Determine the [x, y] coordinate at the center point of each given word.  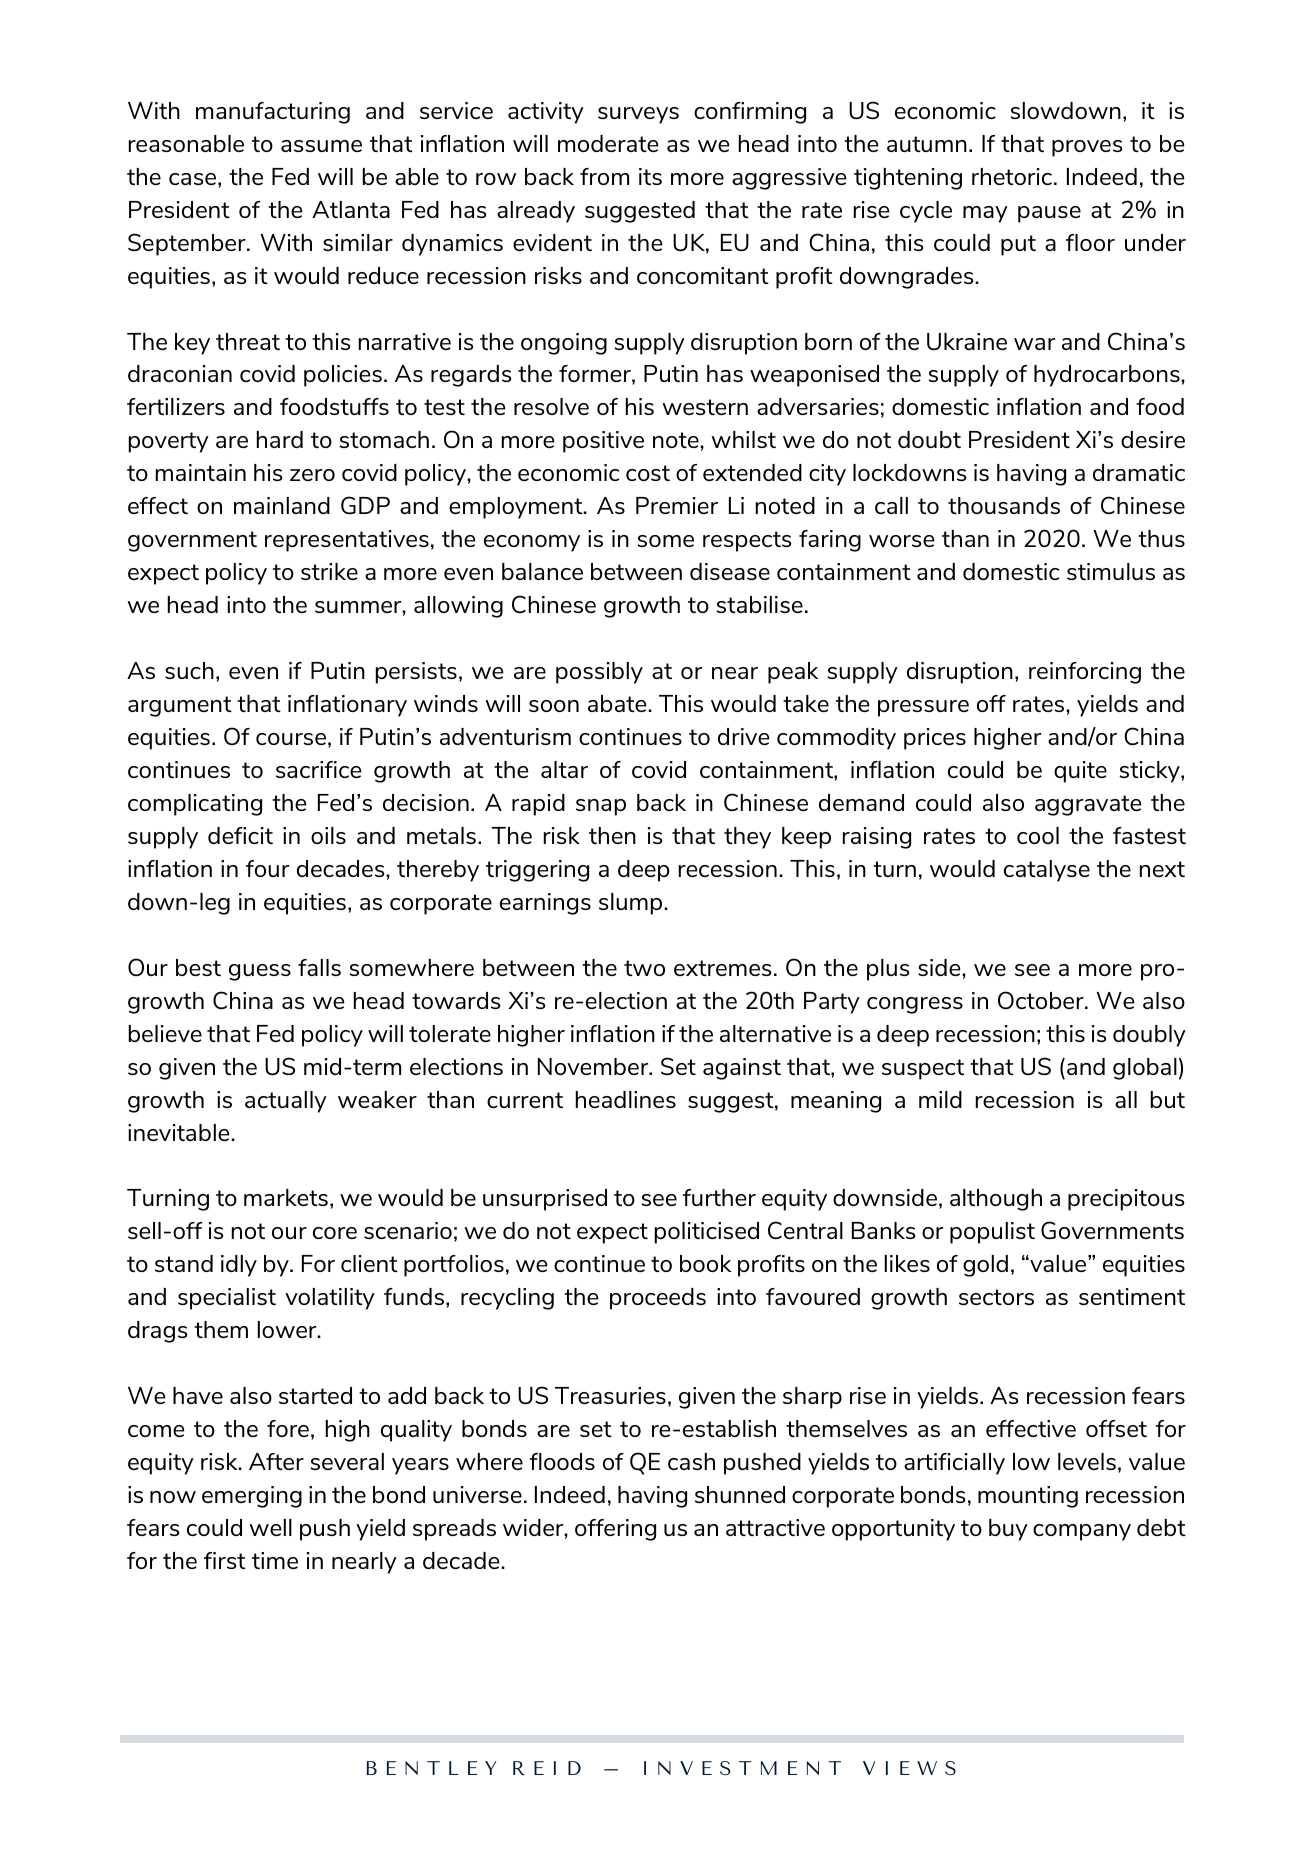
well [270, 1527]
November [594, 1066]
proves [1087, 148]
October [1042, 1000]
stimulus [1111, 571]
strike [329, 571]
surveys [638, 115]
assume [321, 146]
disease [730, 571]
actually [286, 1102]
